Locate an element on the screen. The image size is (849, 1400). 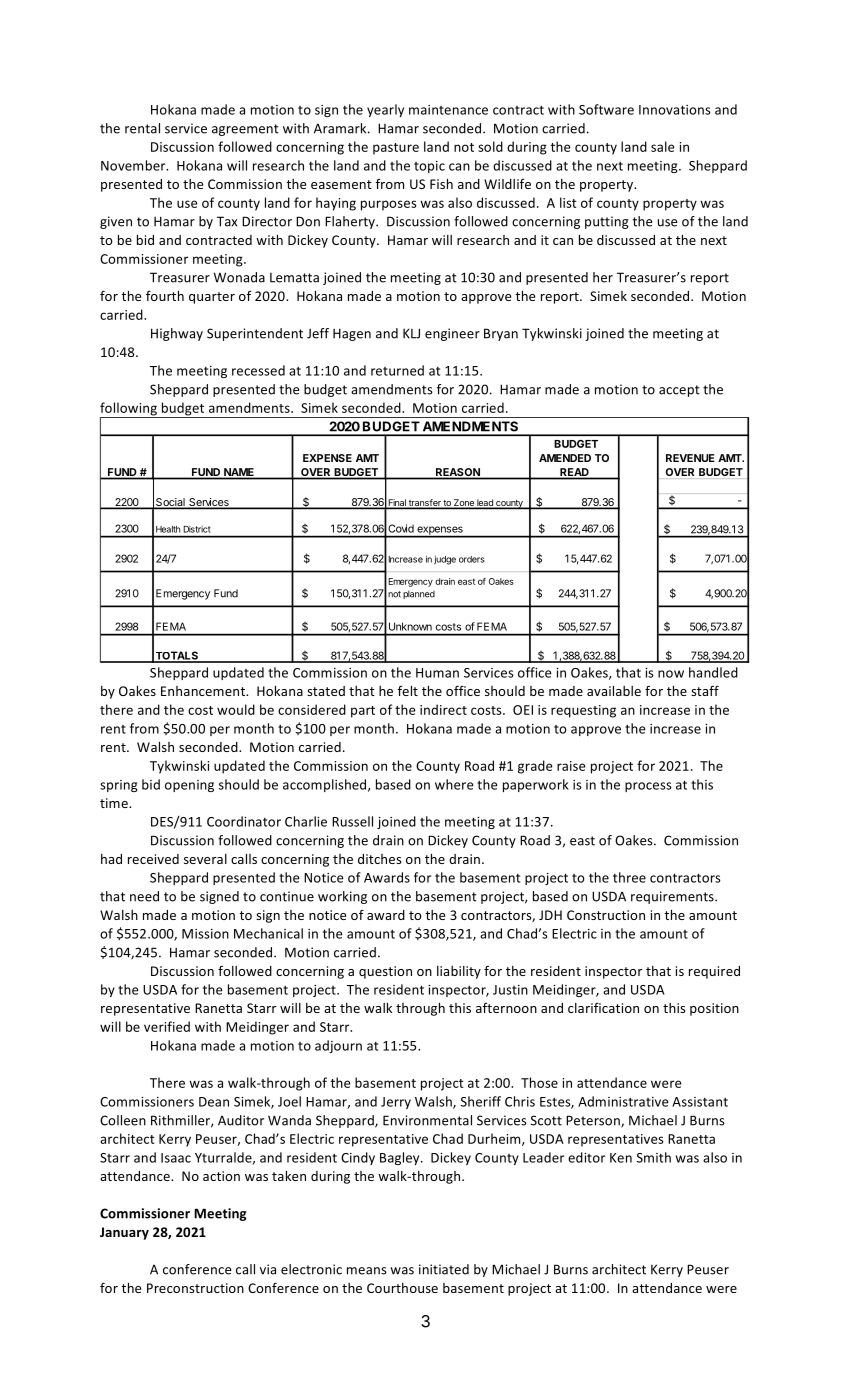
process is located at coordinates (648, 787).
